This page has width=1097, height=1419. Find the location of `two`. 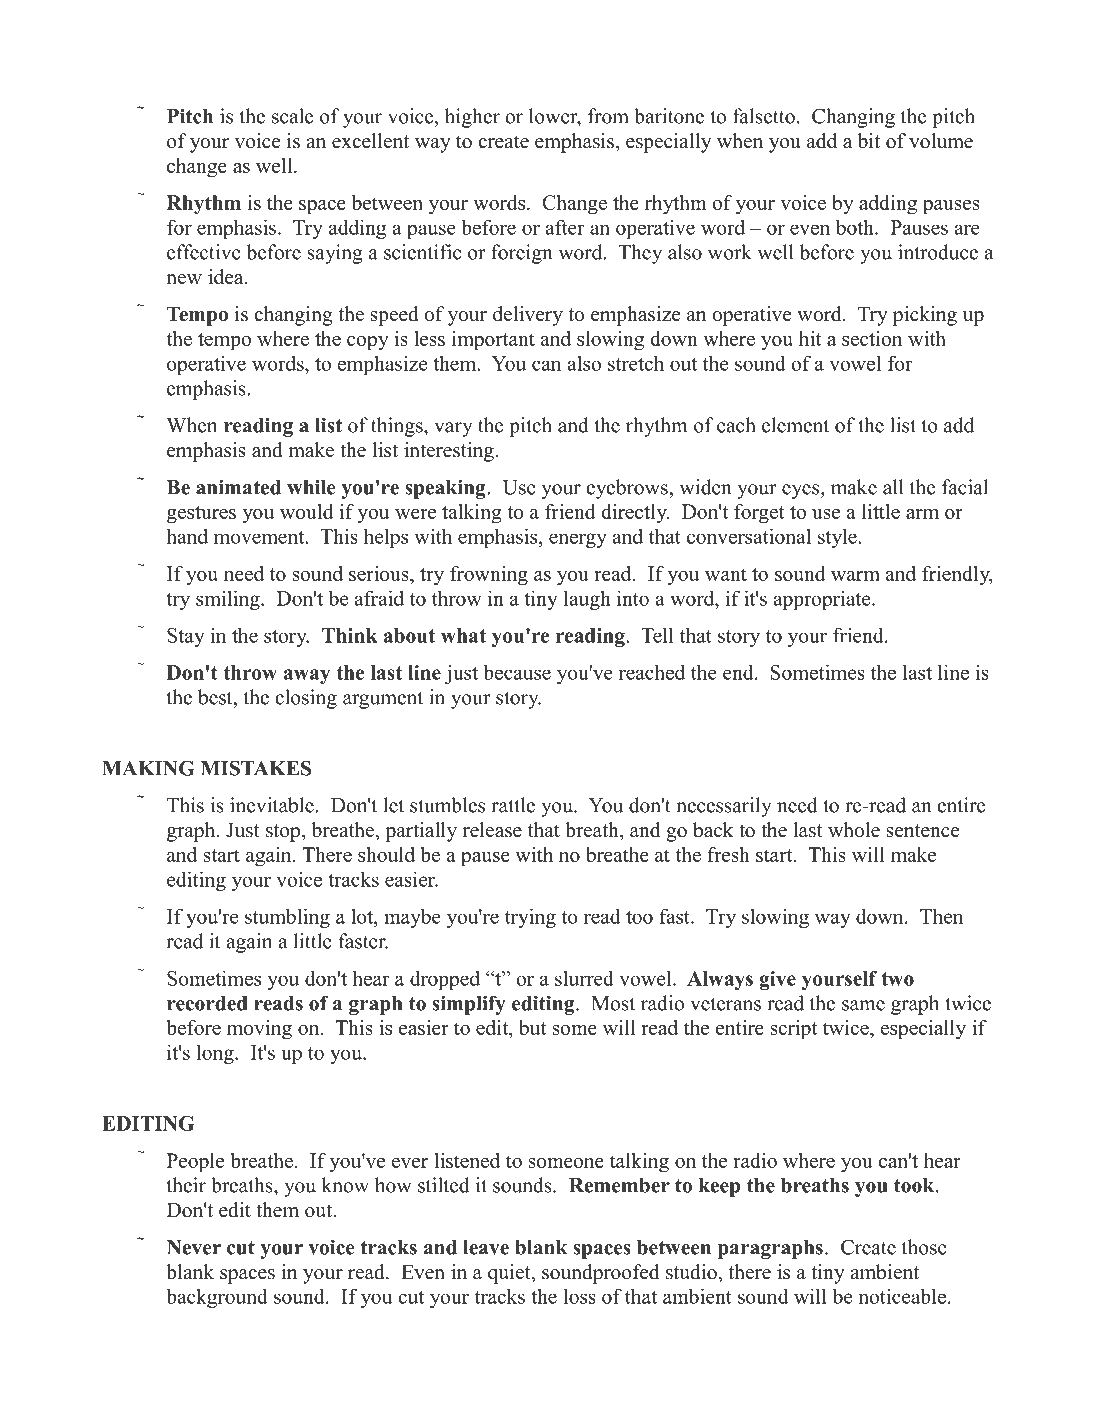

two is located at coordinates (897, 979).
